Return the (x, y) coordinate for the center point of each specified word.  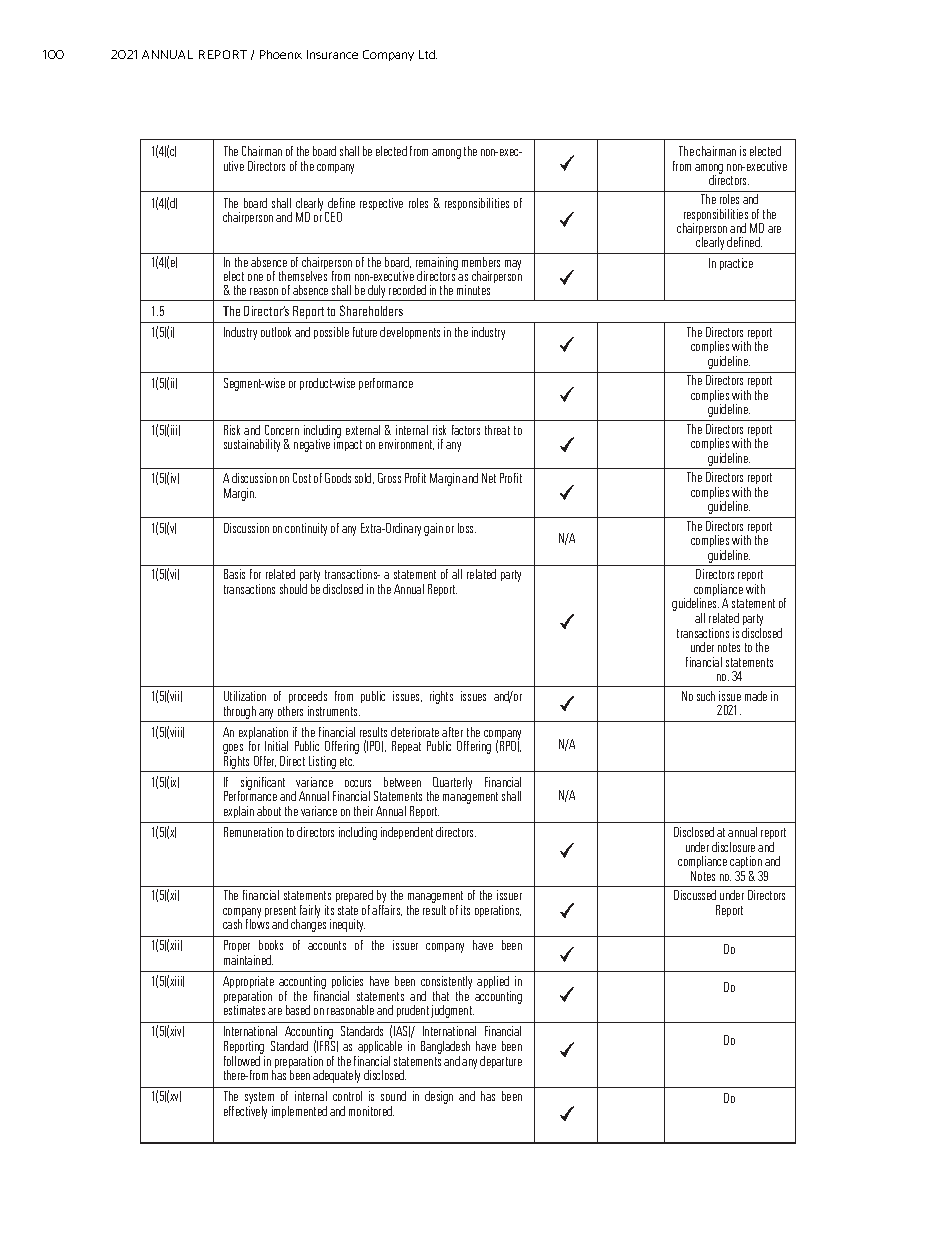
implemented (299, 1112)
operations (498, 911)
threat (497, 430)
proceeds (308, 699)
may (513, 265)
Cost (302, 478)
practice (736, 264)
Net (489, 478)
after (452, 732)
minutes (473, 290)
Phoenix (281, 54)
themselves (303, 276)
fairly (310, 911)
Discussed (695, 895)
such (706, 696)
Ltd (428, 54)
